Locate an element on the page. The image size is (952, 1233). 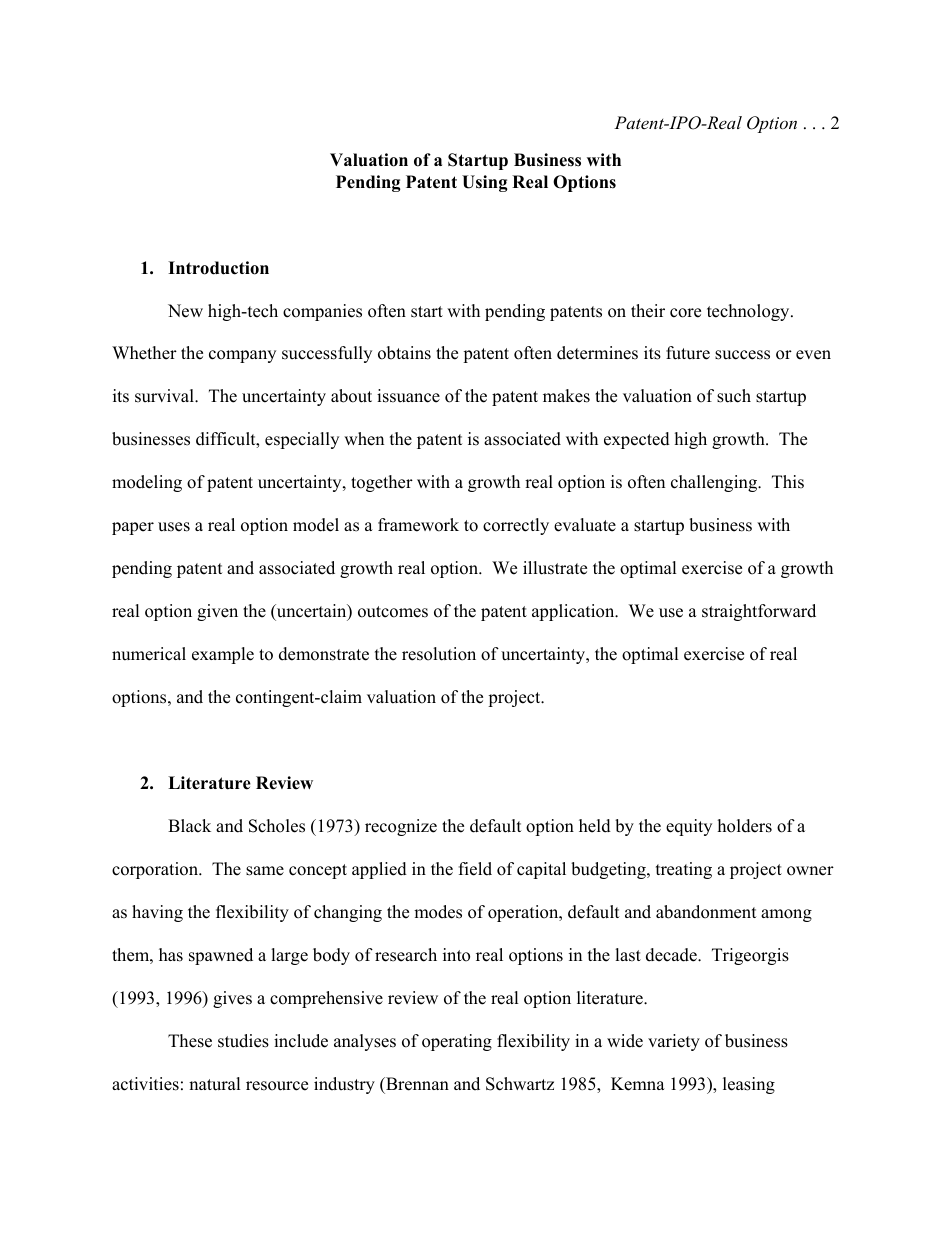
Introduction is located at coordinates (218, 268).
